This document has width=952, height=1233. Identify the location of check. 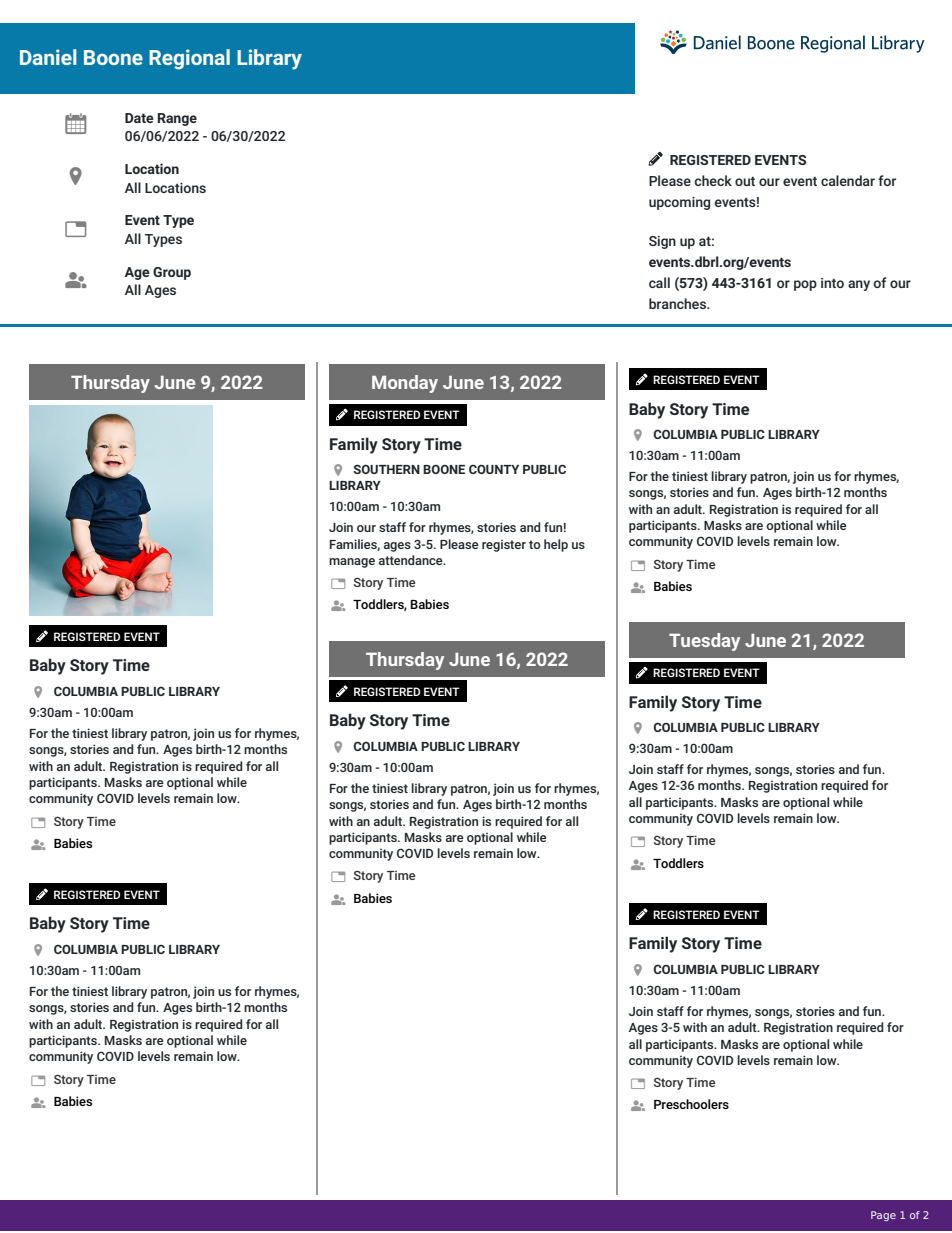
(713, 180).
